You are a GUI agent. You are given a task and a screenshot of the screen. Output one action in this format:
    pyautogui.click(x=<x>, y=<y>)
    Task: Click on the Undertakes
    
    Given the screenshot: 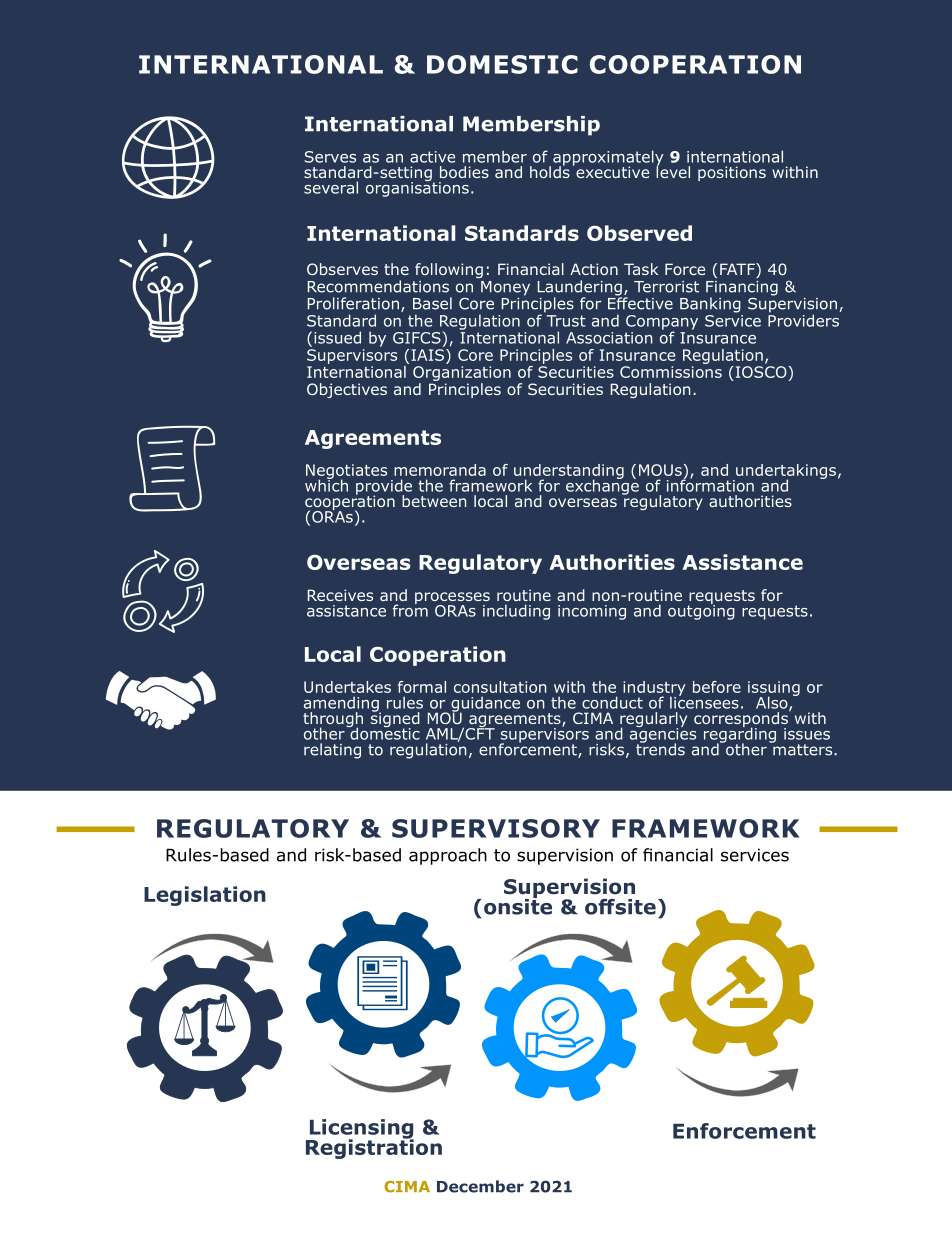 What is the action you would take?
    pyautogui.click(x=347, y=687)
